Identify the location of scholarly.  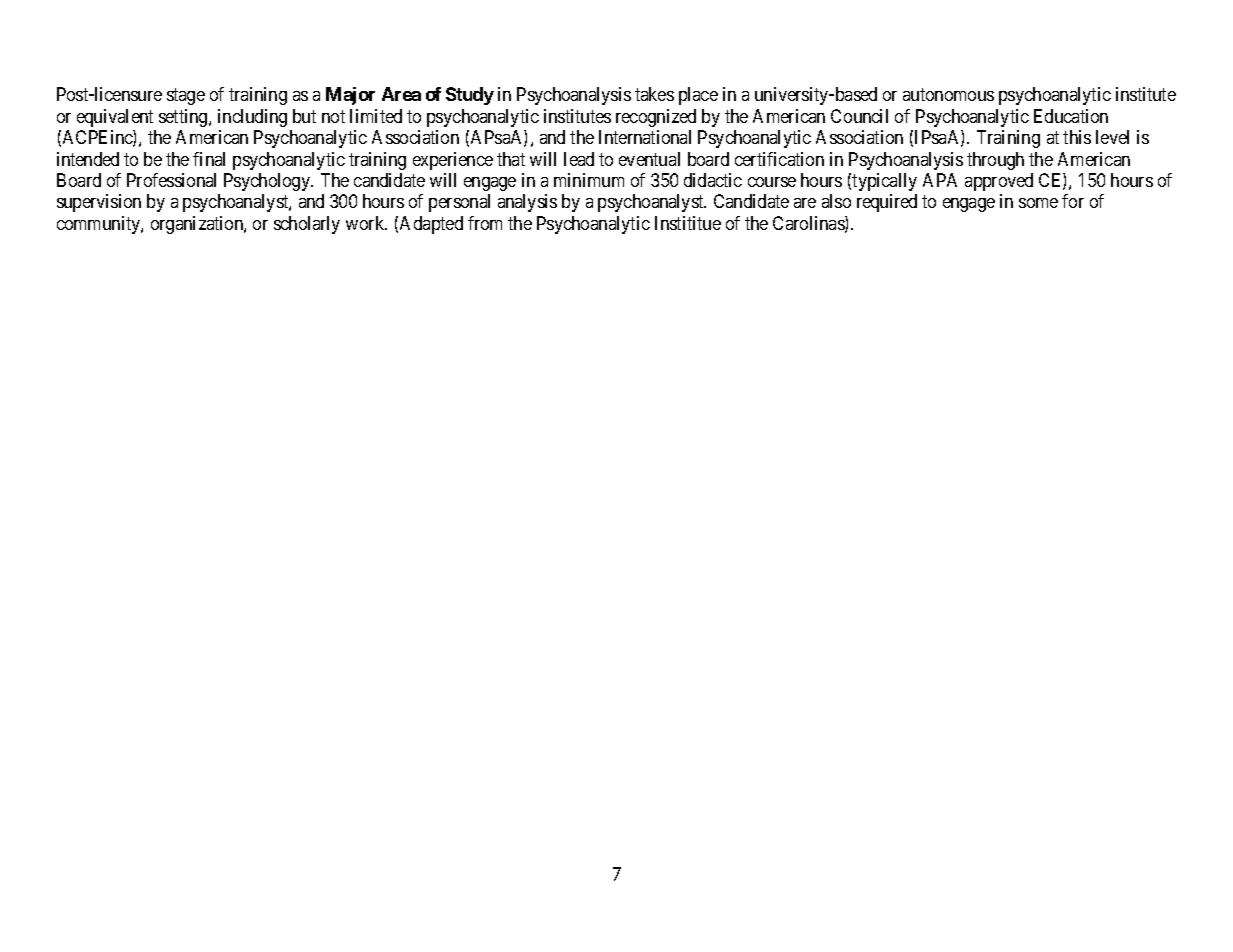
(307, 225).
